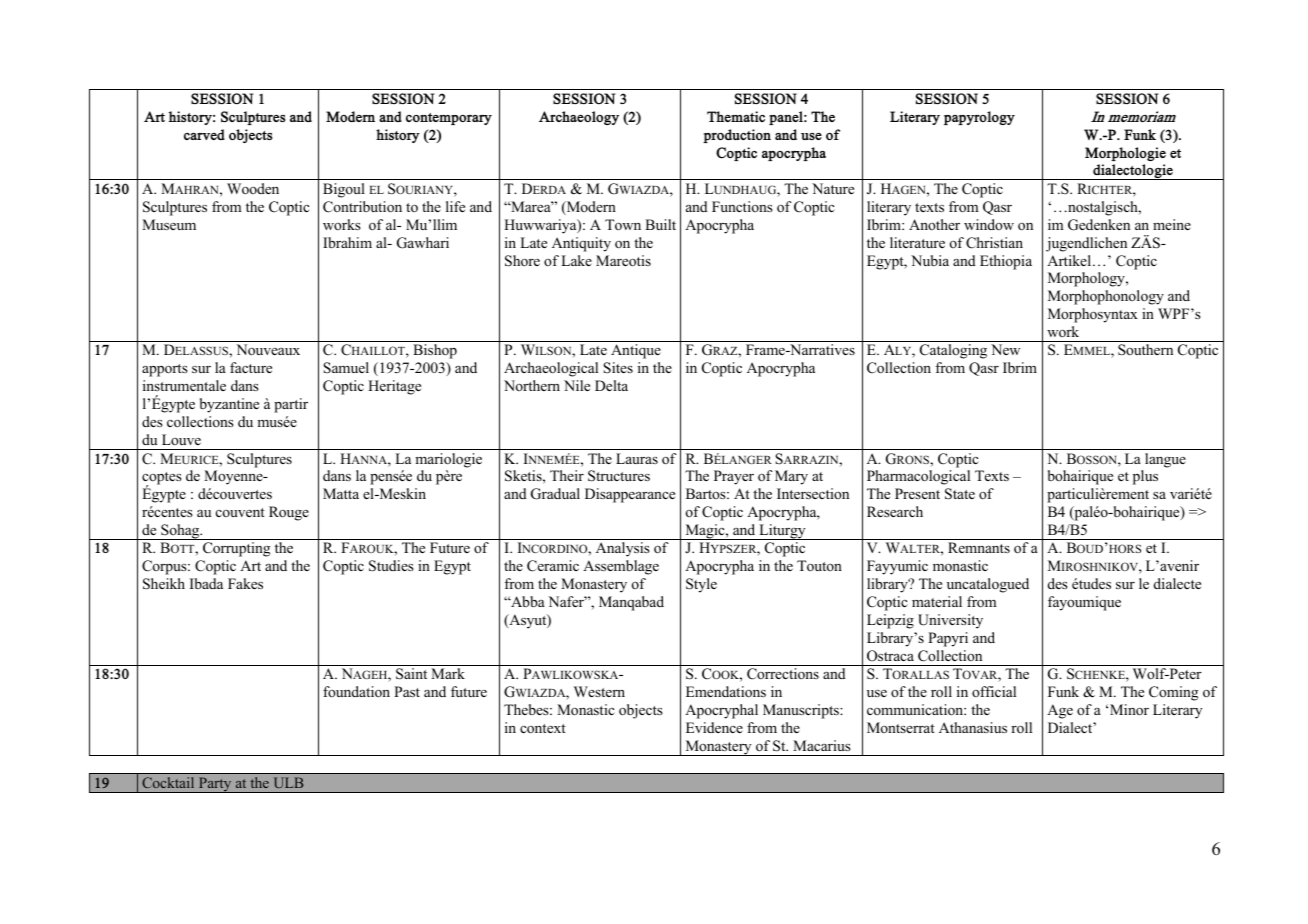 The width and height of the screenshot is (1308, 924). I want to click on ULB, so click(288, 782).
